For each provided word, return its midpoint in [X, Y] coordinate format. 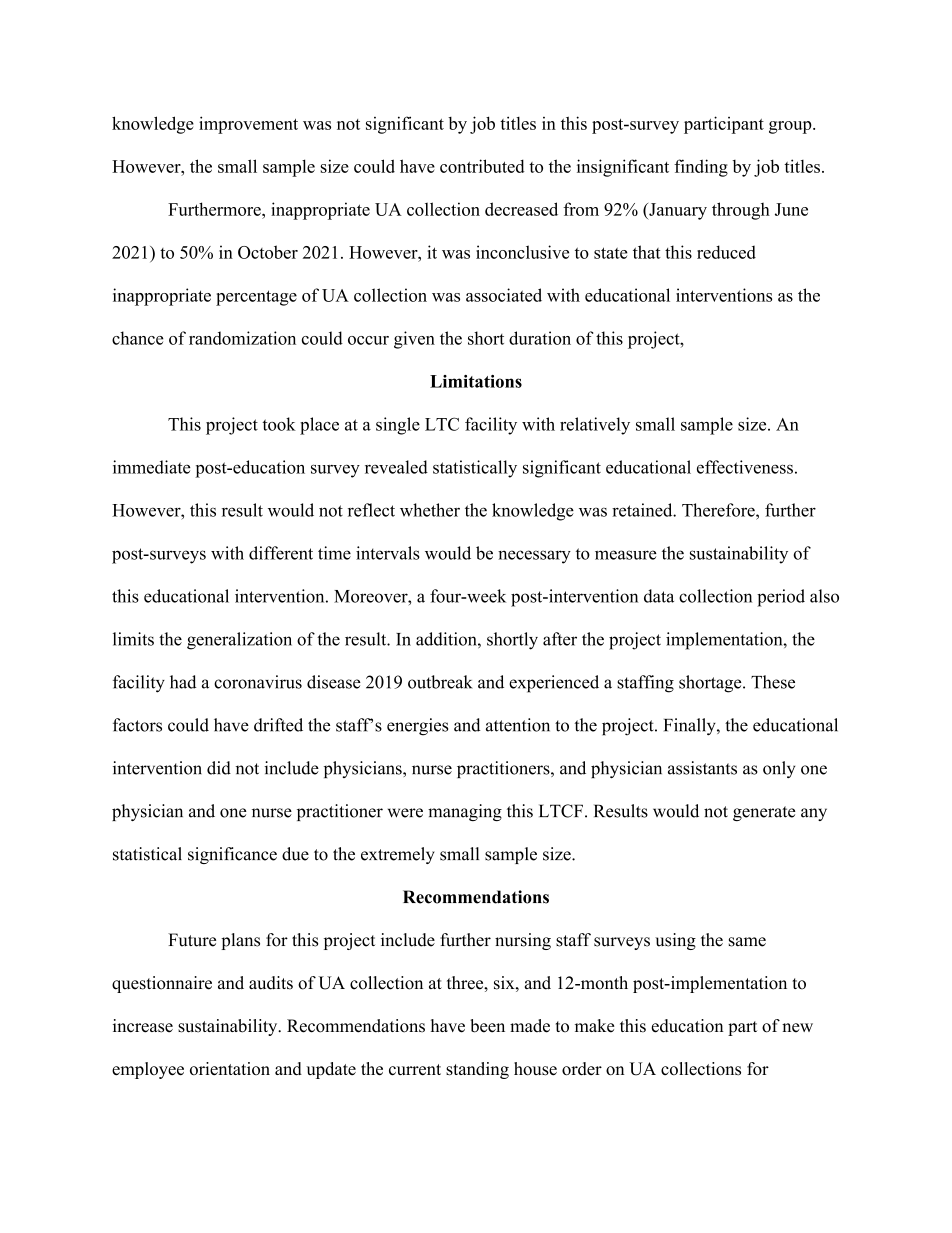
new [797, 1028]
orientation [230, 1068]
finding [701, 168]
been [487, 1026]
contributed [482, 166]
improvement [248, 125]
